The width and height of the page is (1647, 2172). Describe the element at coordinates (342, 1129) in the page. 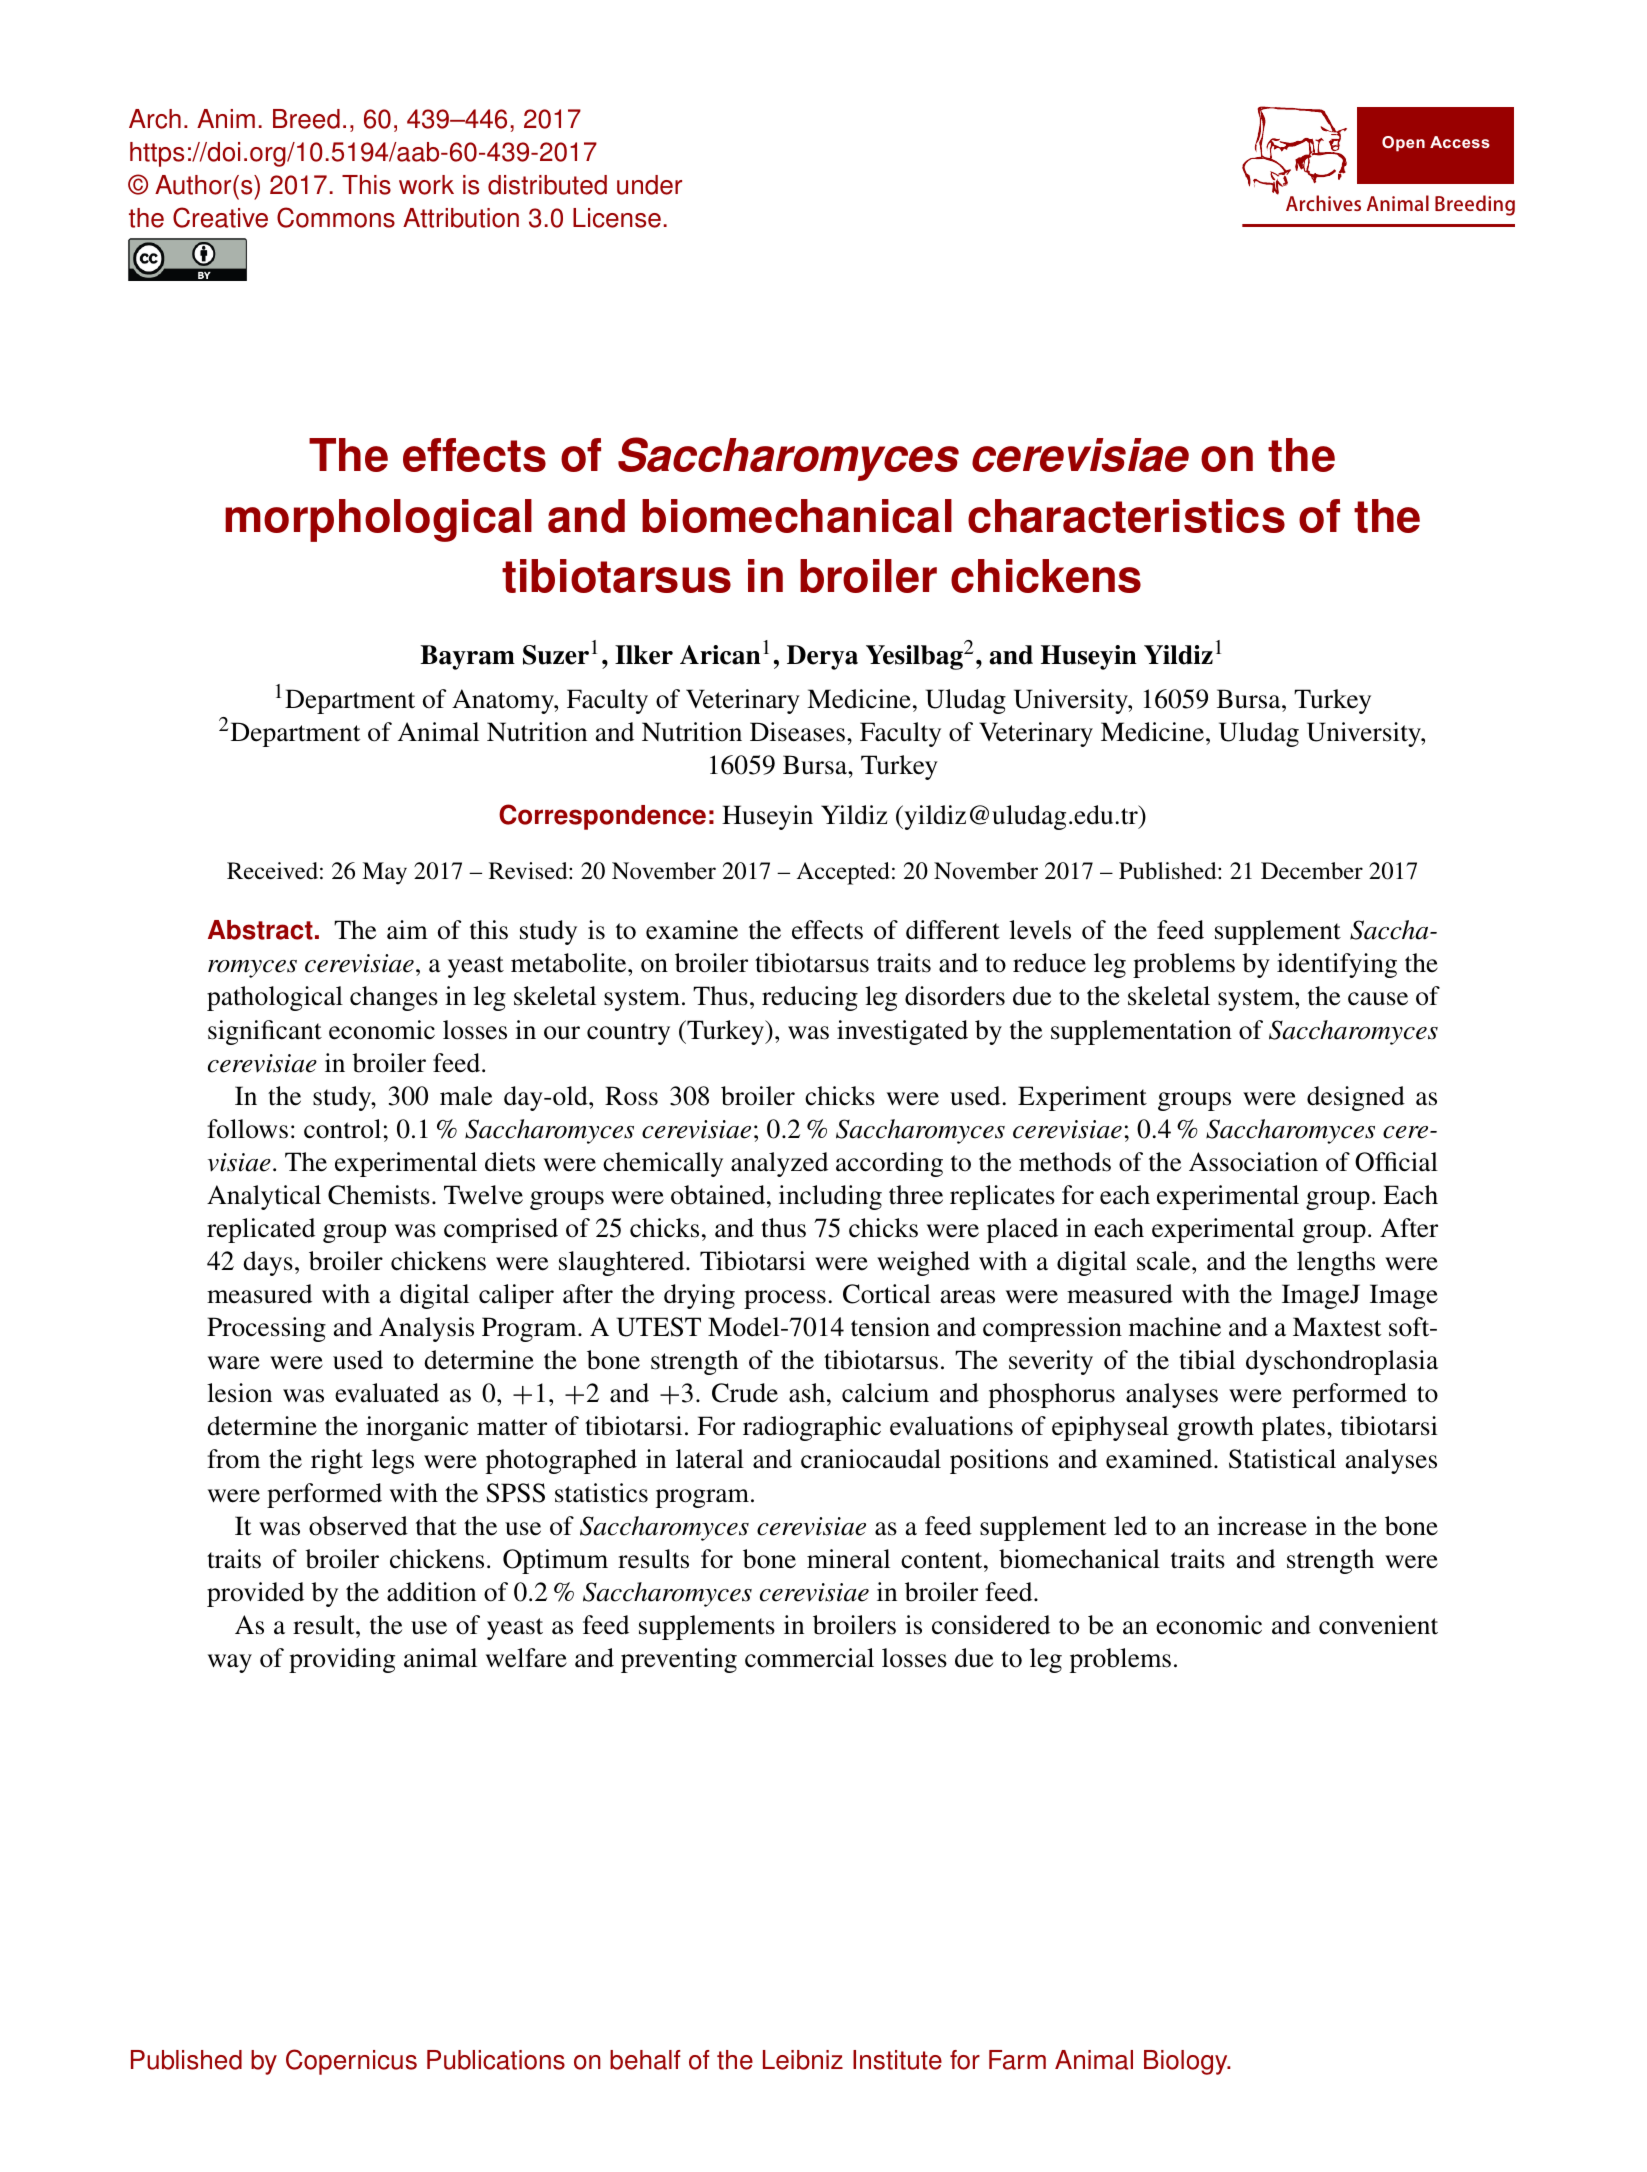

I see `control` at that location.
